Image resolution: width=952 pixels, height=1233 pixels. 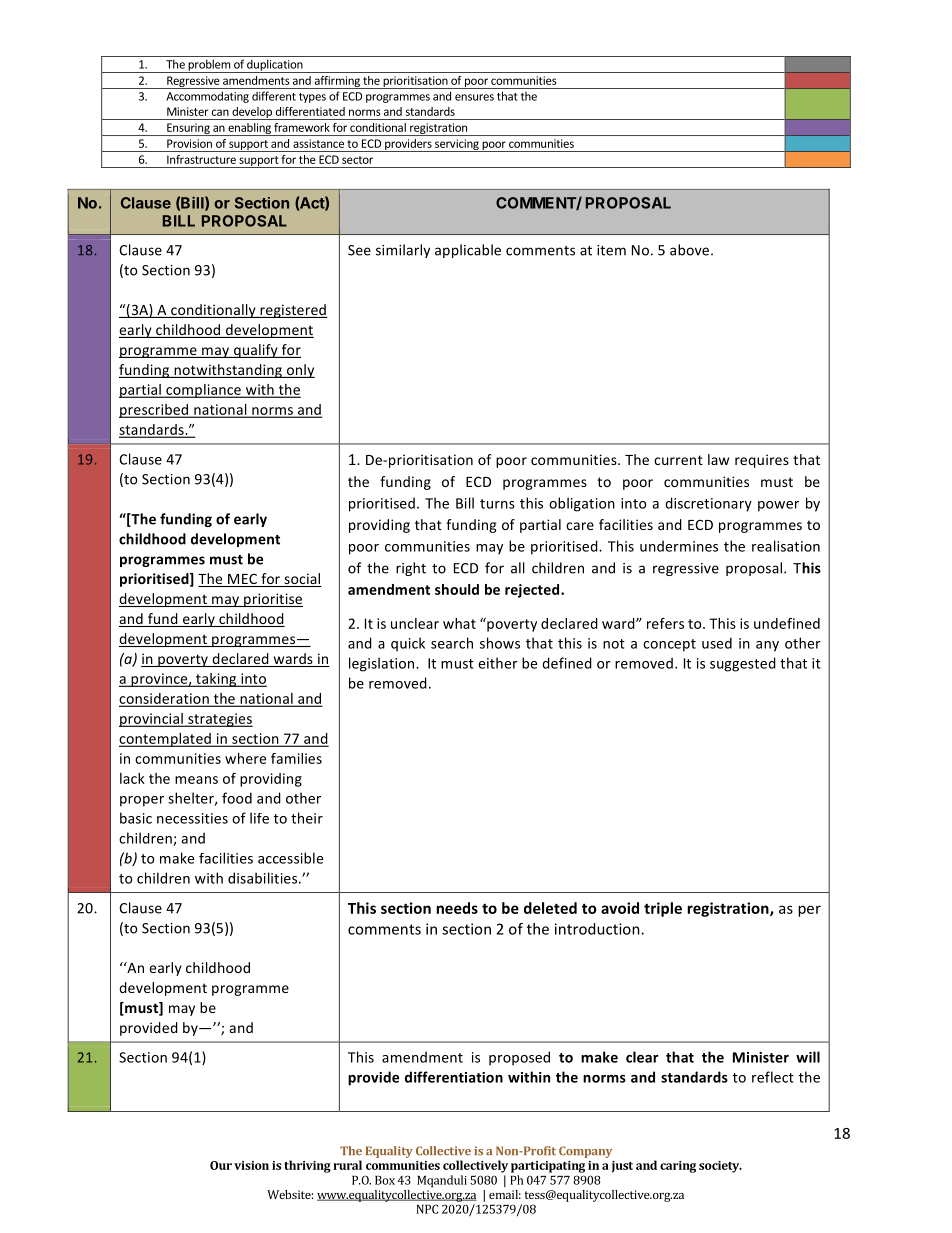 What do you see at coordinates (192, 818) in the page?
I see `necessities` at bounding box center [192, 818].
